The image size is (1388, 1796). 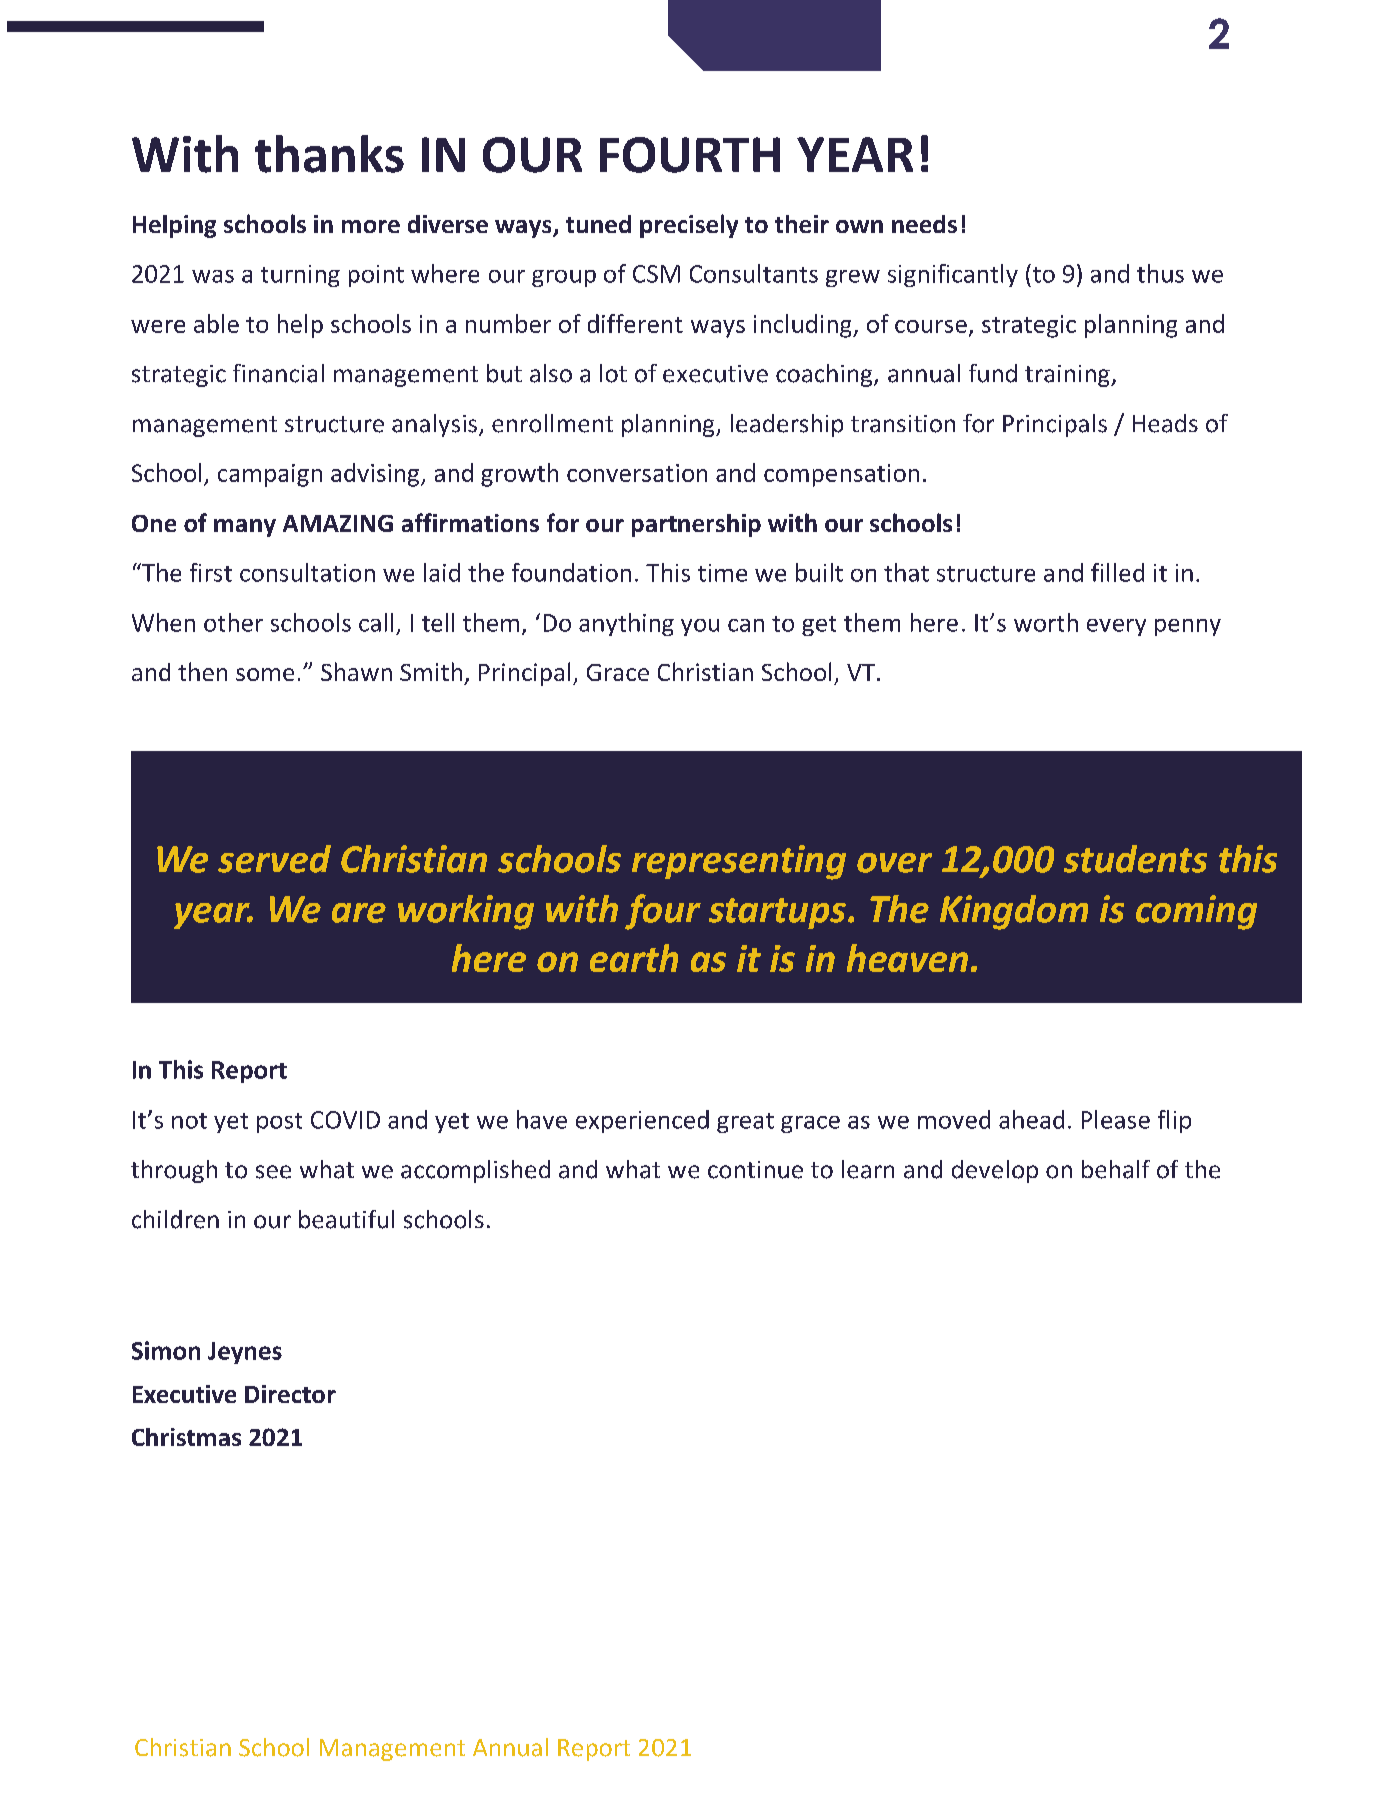 What do you see at coordinates (329, 154) in the image?
I see `thanks` at bounding box center [329, 154].
